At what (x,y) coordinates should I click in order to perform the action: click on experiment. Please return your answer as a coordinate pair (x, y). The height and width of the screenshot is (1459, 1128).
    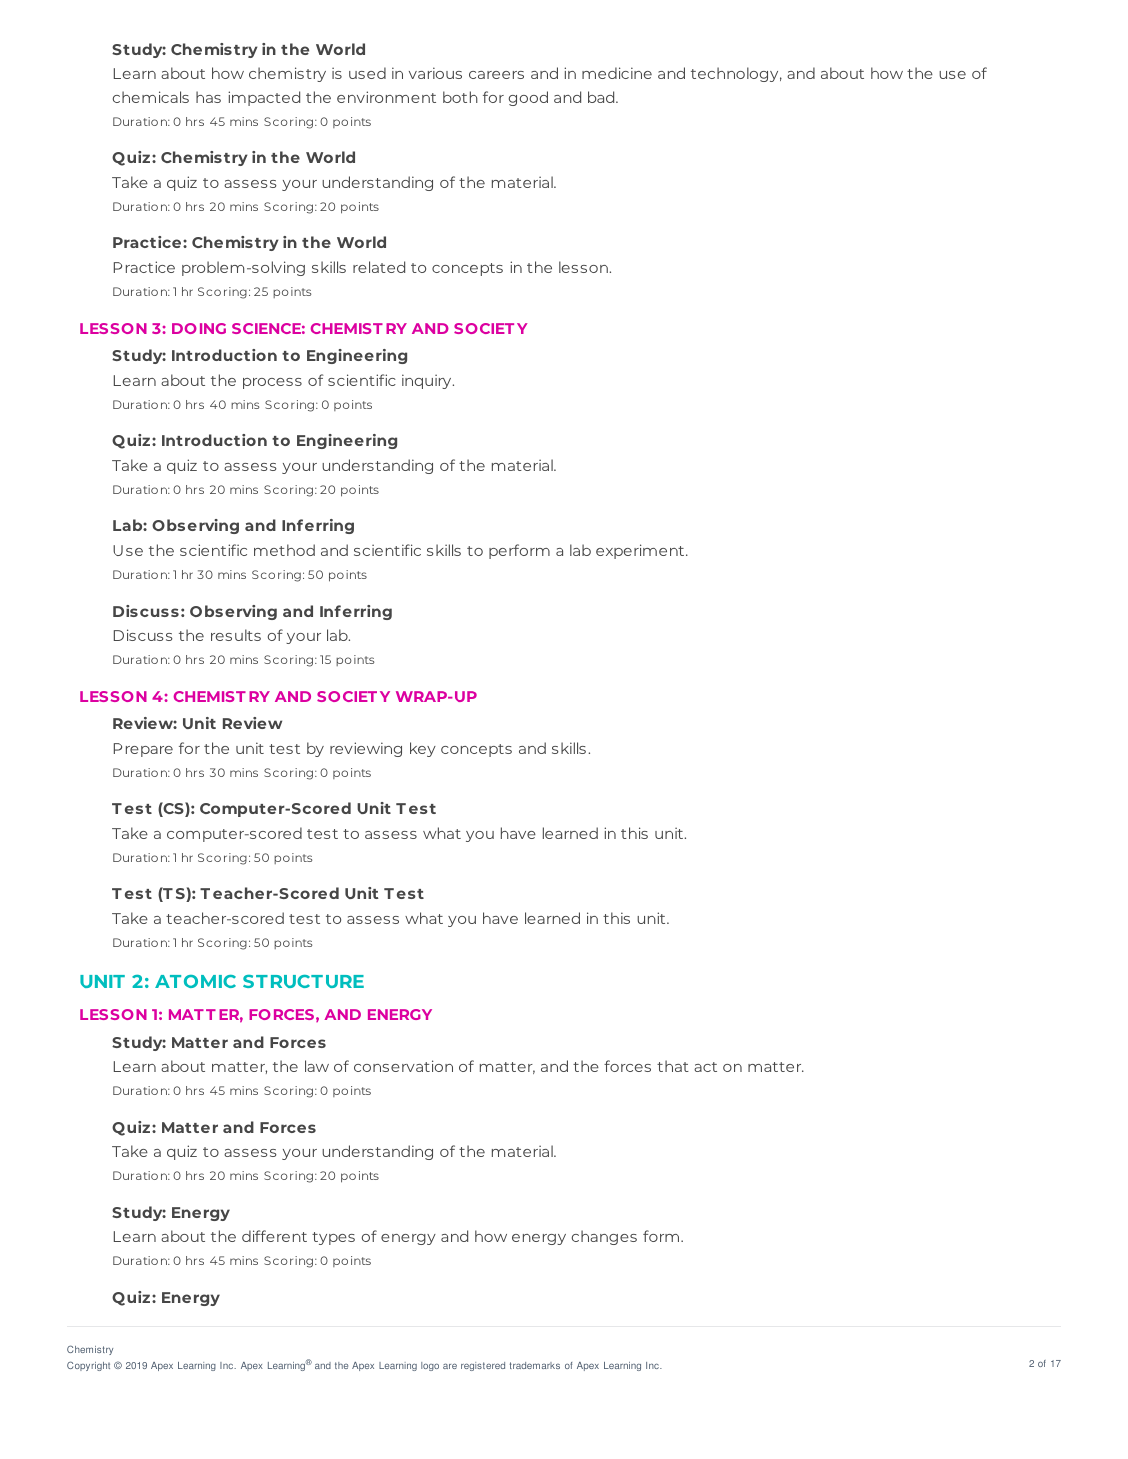
    Looking at the image, I should click on (641, 551).
